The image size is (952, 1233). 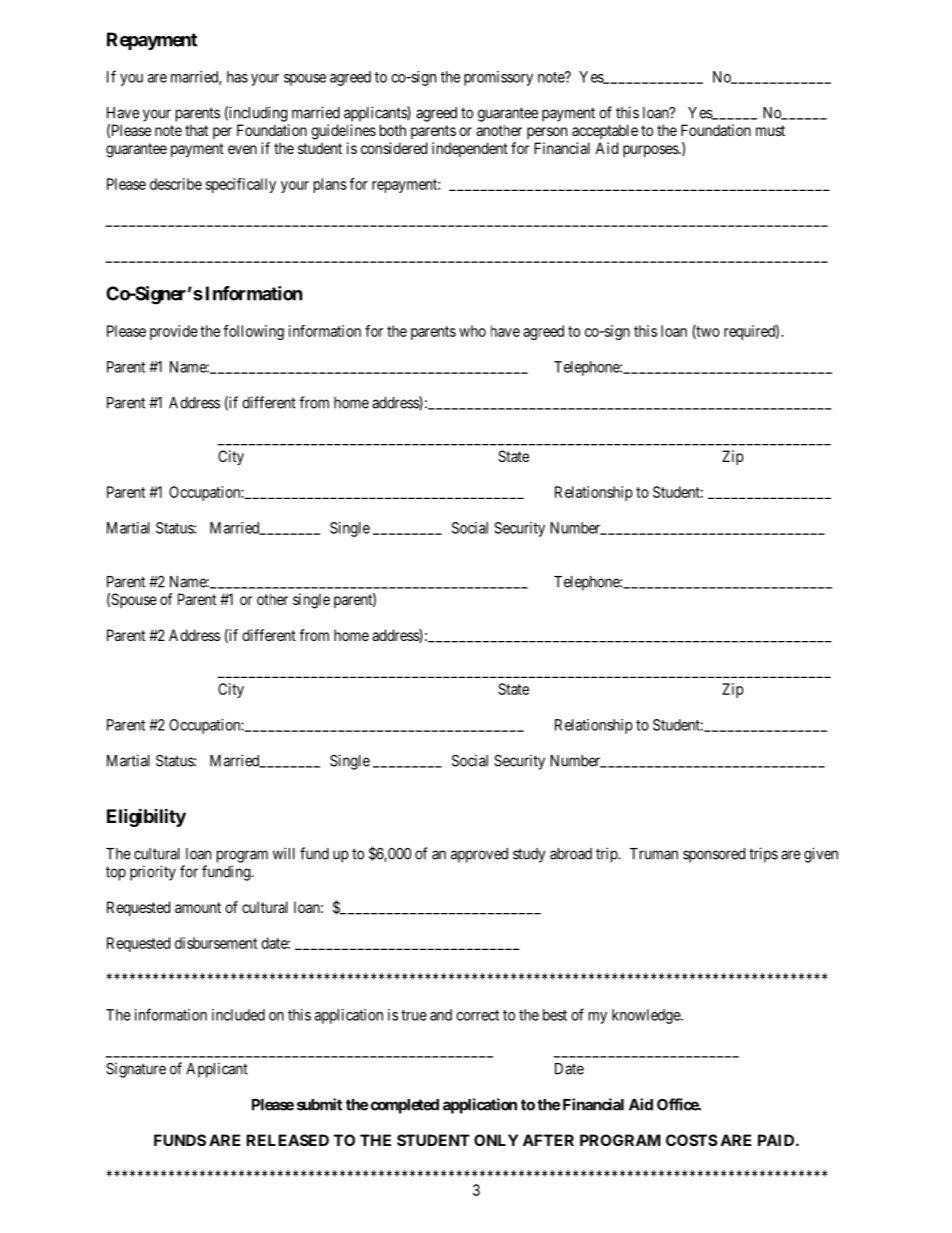 What do you see at coordinates (498, 78) in the screenshot?
I see `promissory` at bounding box center [498, 78].
